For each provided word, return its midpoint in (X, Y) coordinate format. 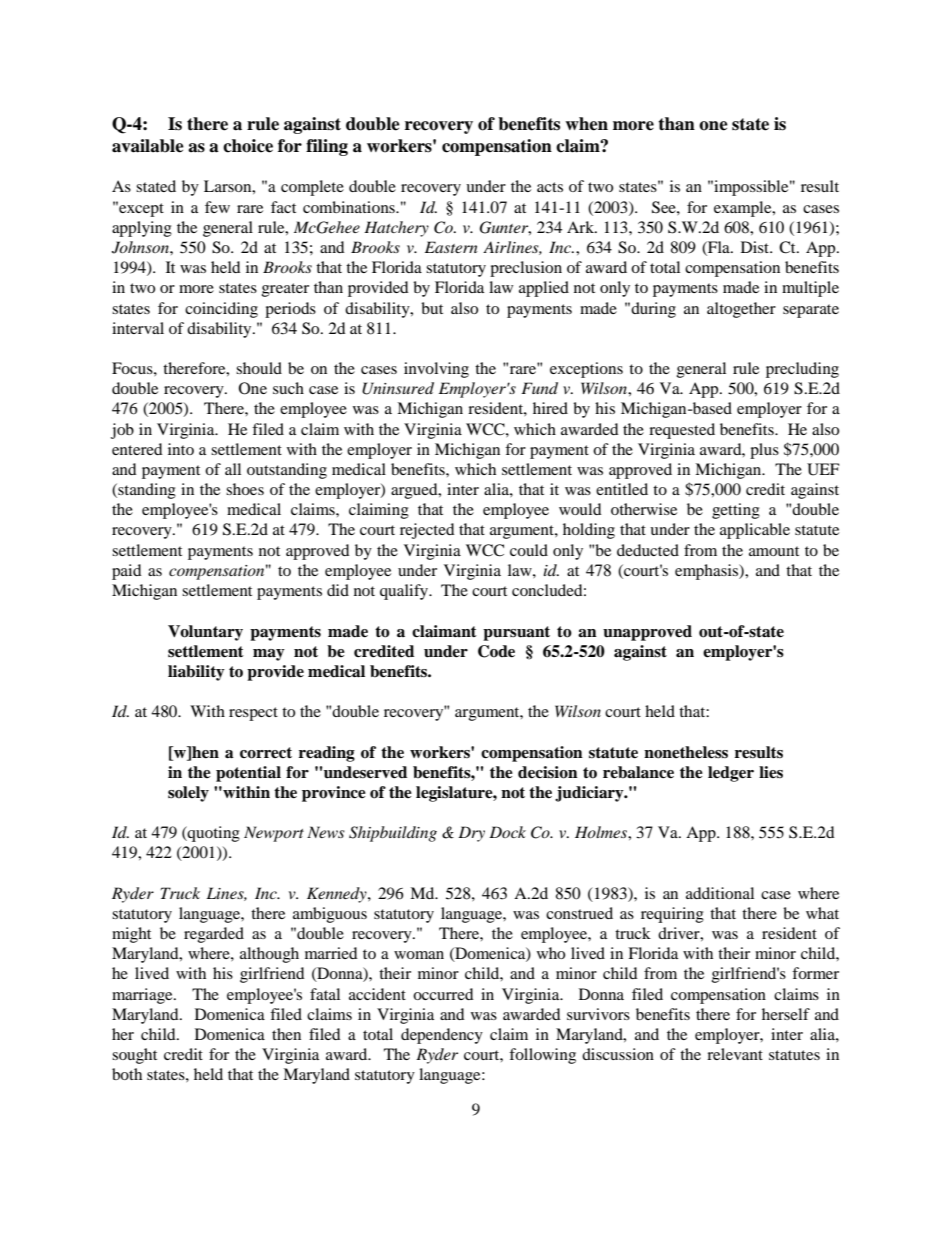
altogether (741, 310)
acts (550, 187)
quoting (213, 834)
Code (496, 651)
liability (196, 673)
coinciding (221, 310)
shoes (245, 489)
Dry (471, 834)
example (744, 209)
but (432, 308)
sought (134, 1056)
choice (248, 146)
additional (720, 893)
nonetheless (686, 752)
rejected (427, 531)
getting (736, 511)
